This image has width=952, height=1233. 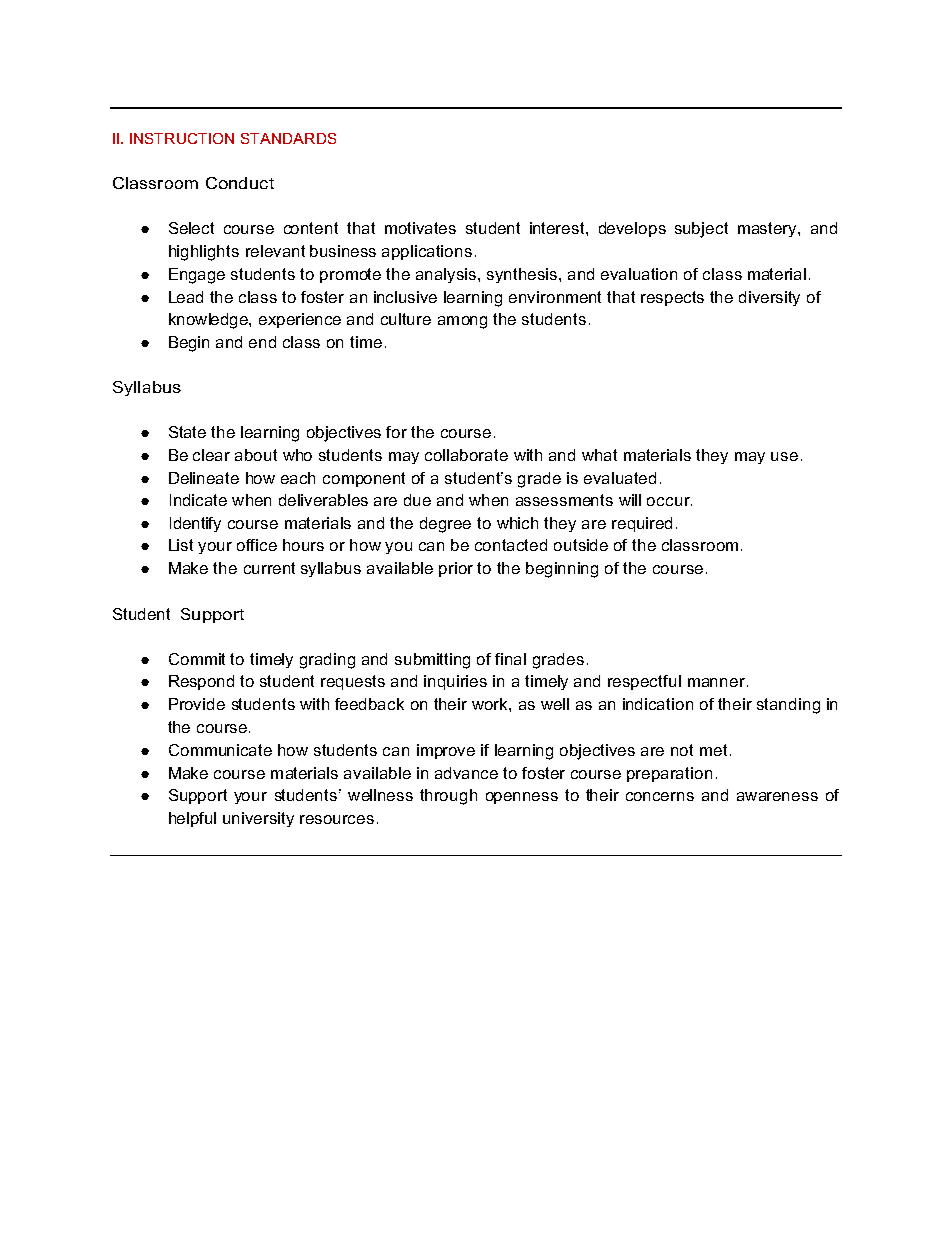 I want to click on current, so click(x=269, y=568).
